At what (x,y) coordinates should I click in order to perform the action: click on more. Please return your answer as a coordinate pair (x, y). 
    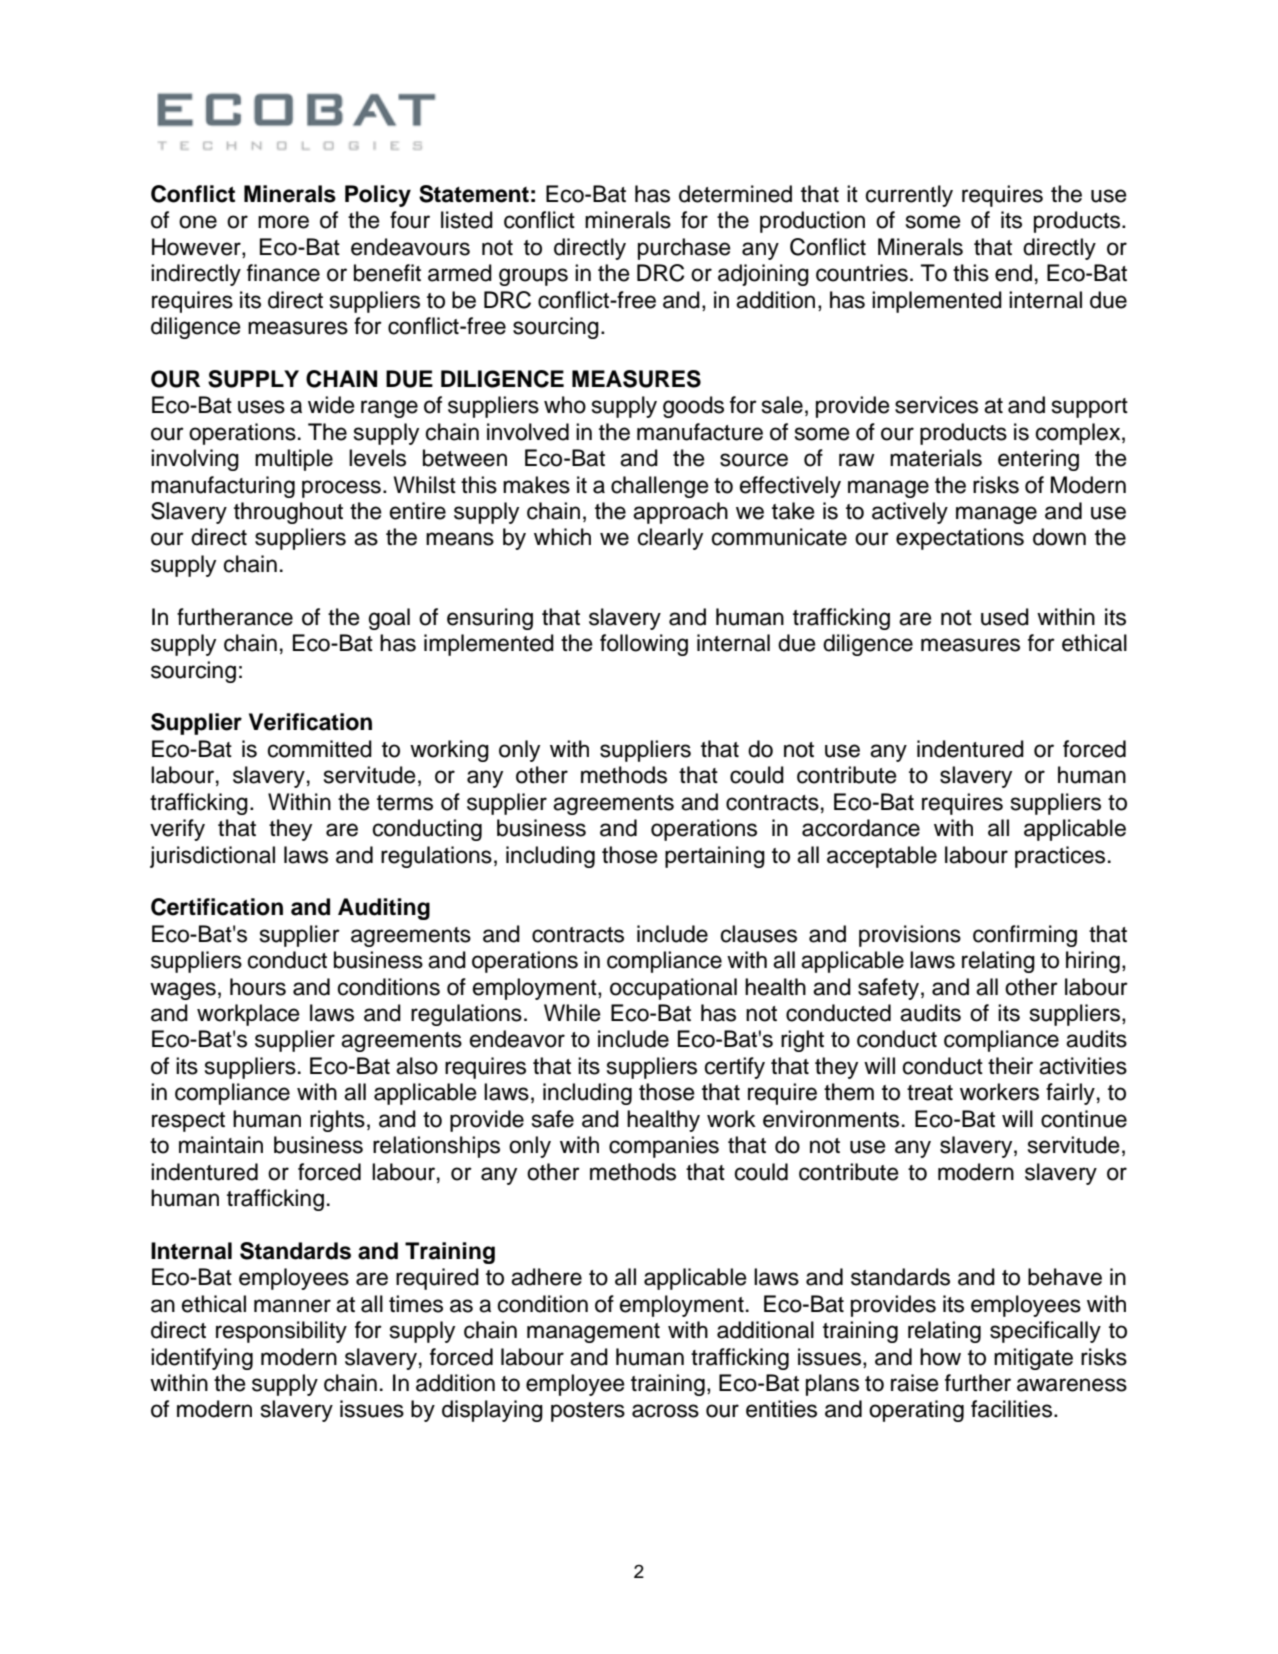
    Looking at the image, I should click on (283, 222).
